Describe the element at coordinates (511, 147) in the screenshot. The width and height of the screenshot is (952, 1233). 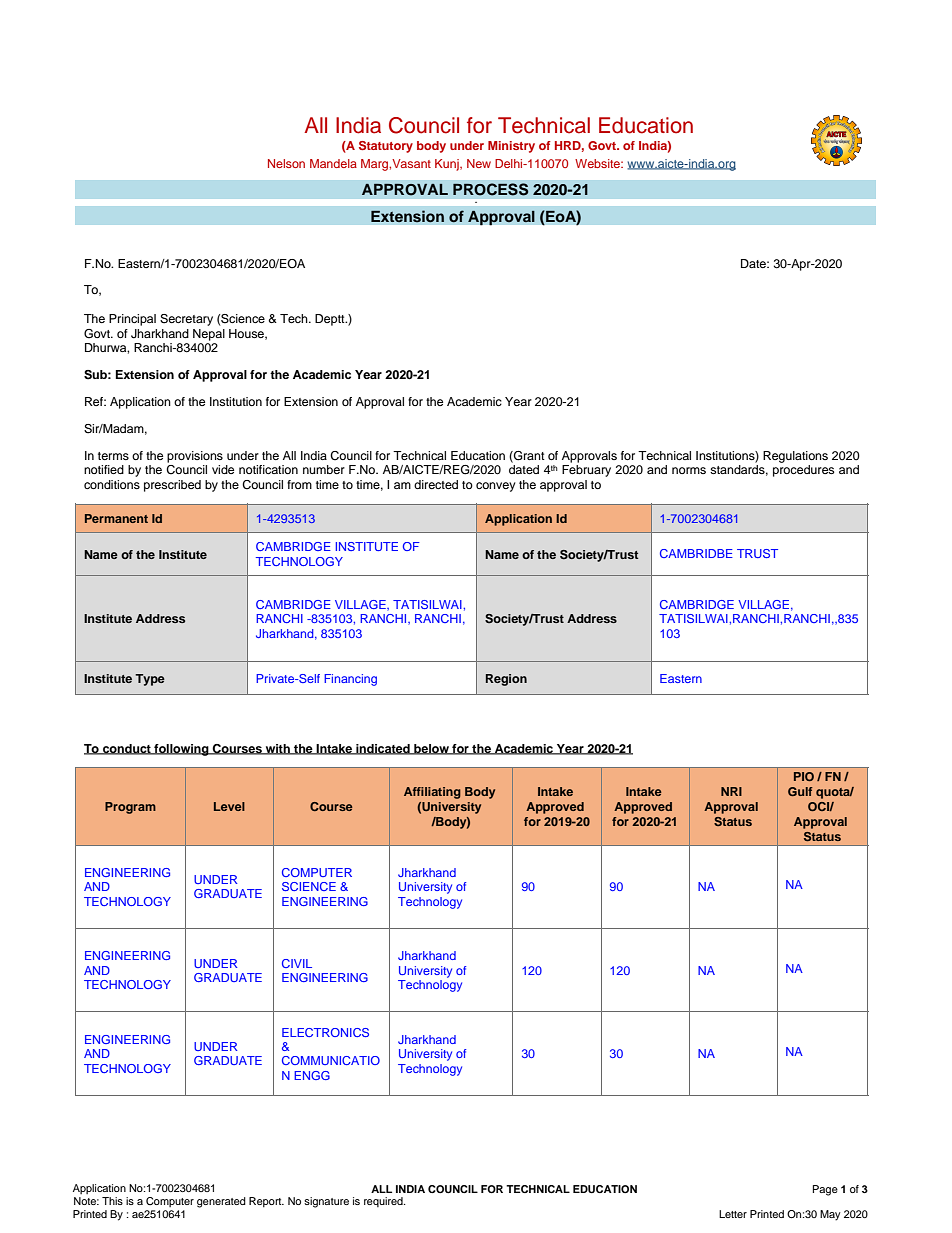
I see `Ministry` at that location.
